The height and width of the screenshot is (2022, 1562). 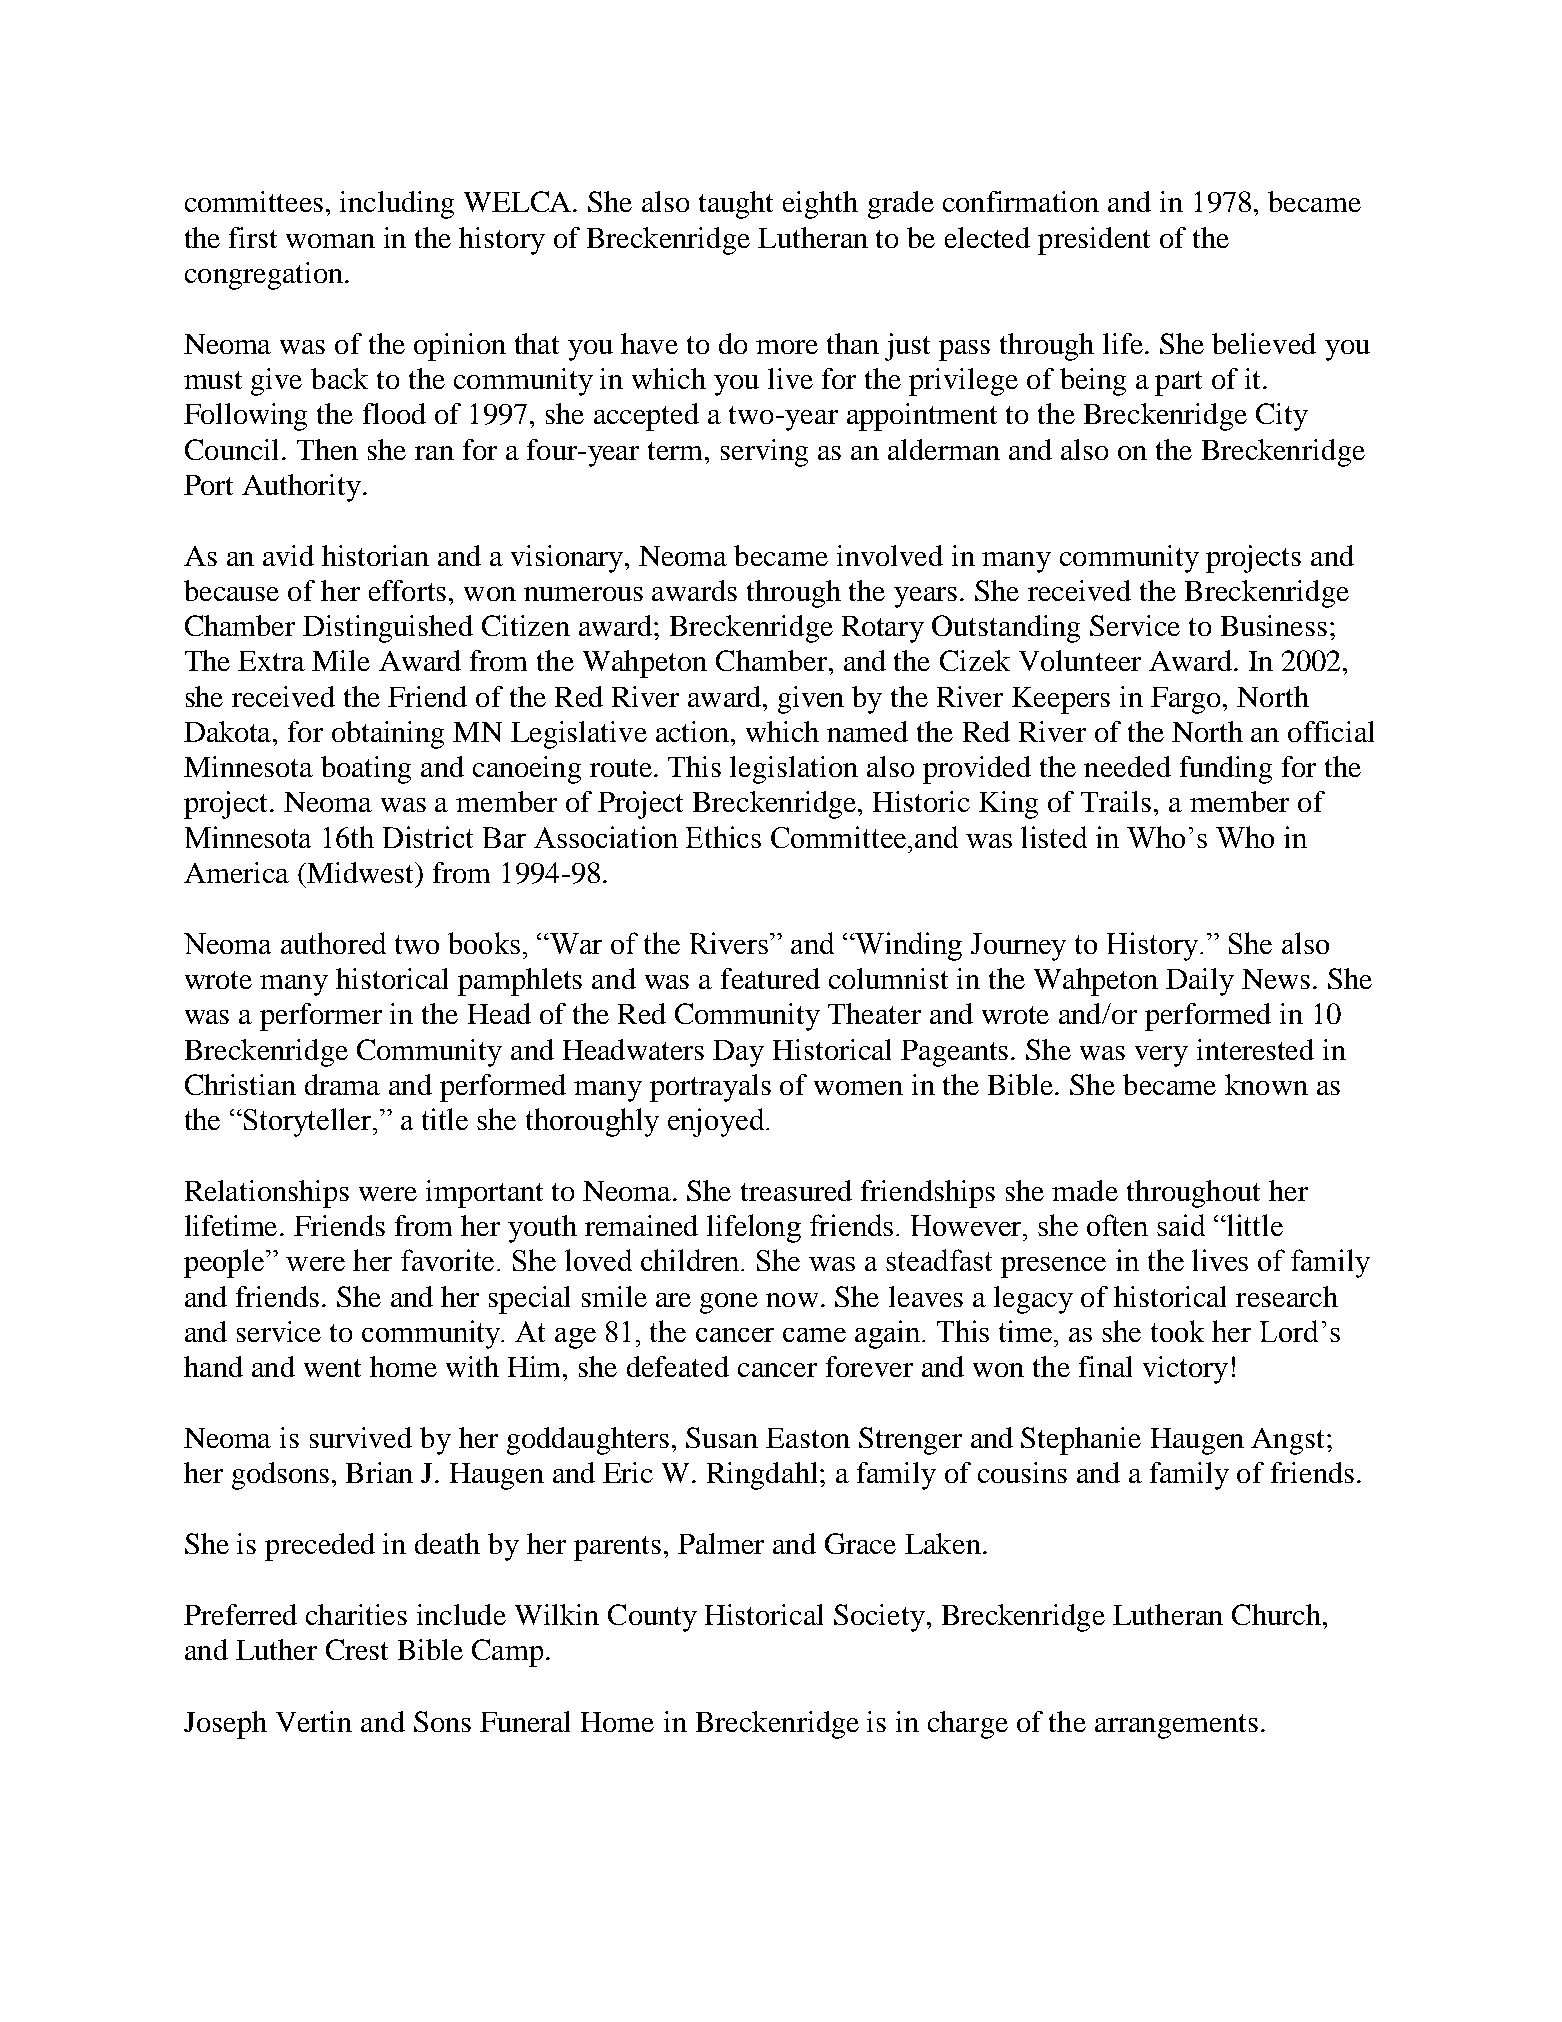 I want to click on woman, so click(x=330, y=241).
